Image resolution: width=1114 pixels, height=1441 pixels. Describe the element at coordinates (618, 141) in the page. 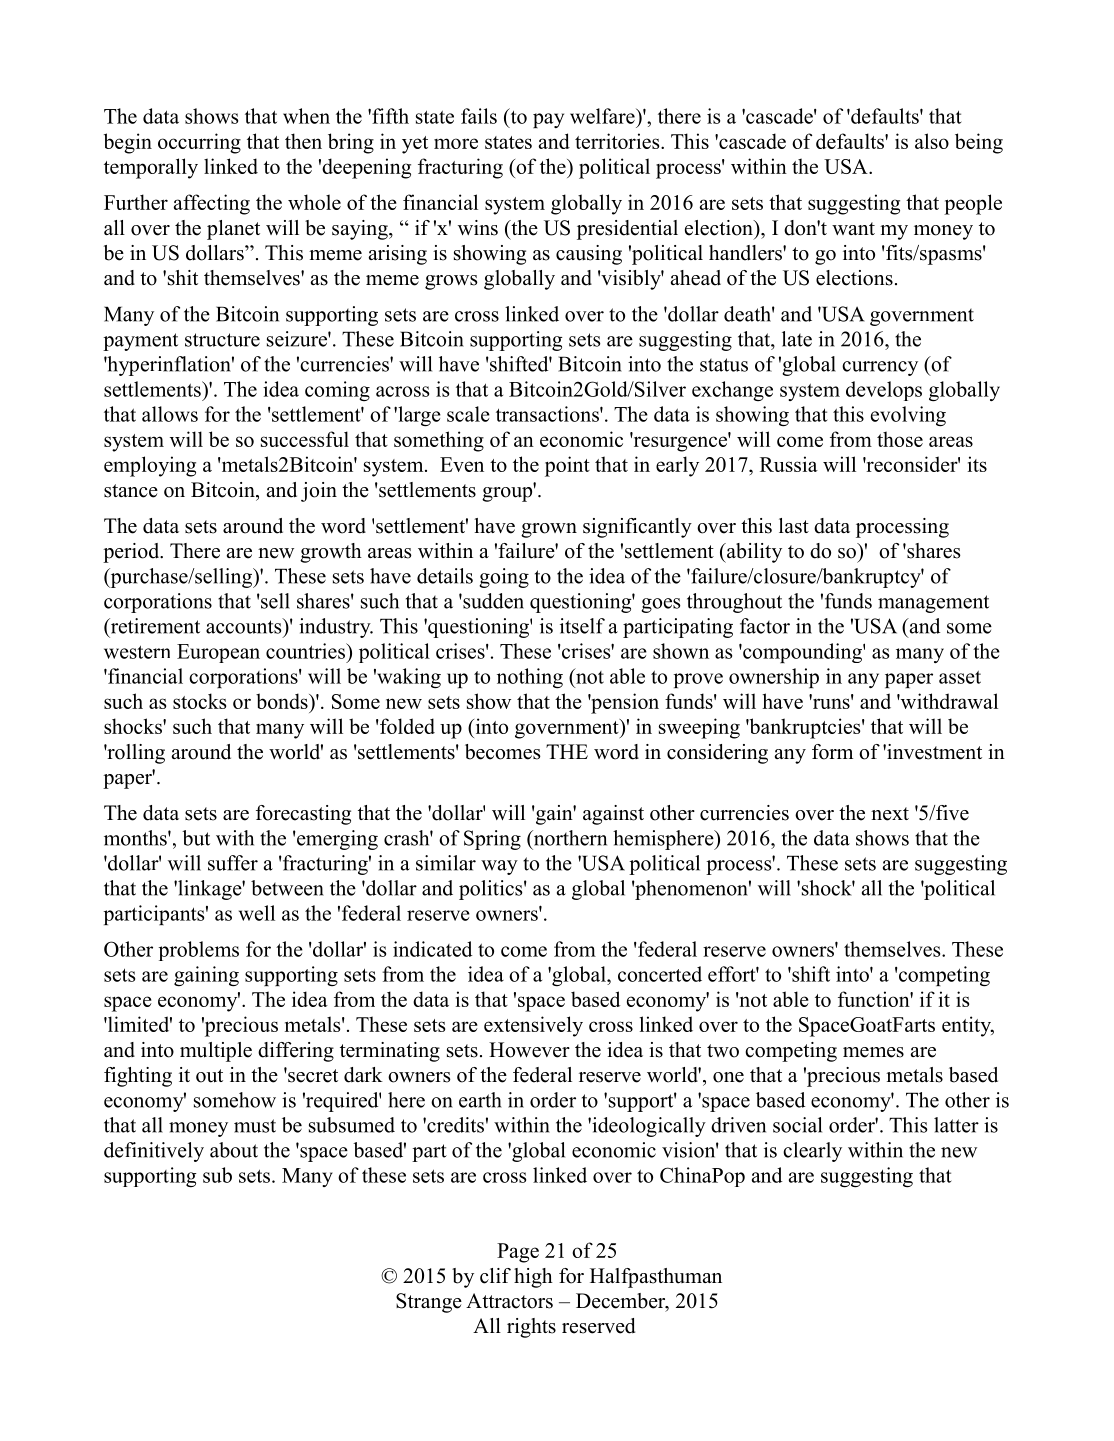

I see `territories` at that location.
